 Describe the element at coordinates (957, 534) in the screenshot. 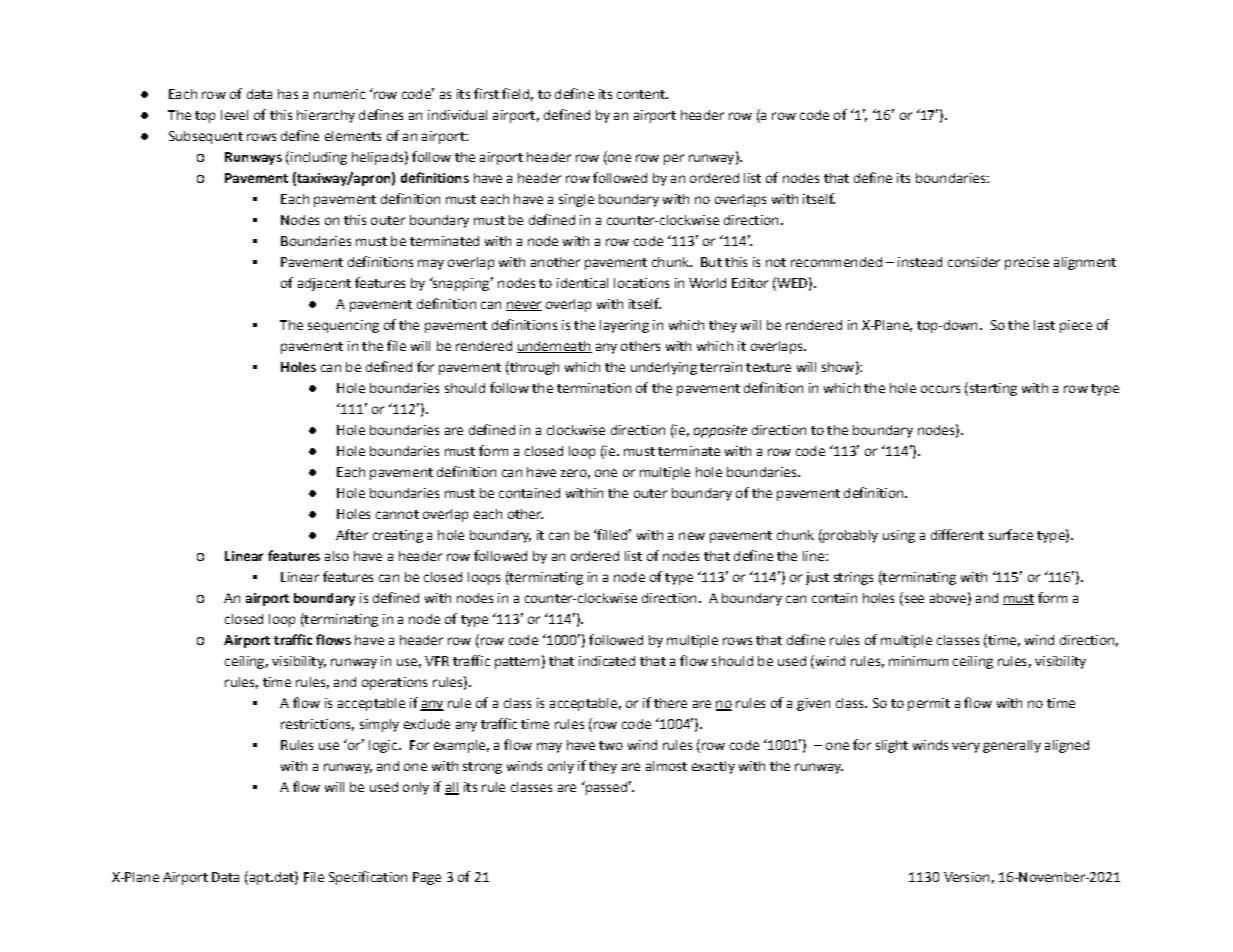

I see `different` at that location.
